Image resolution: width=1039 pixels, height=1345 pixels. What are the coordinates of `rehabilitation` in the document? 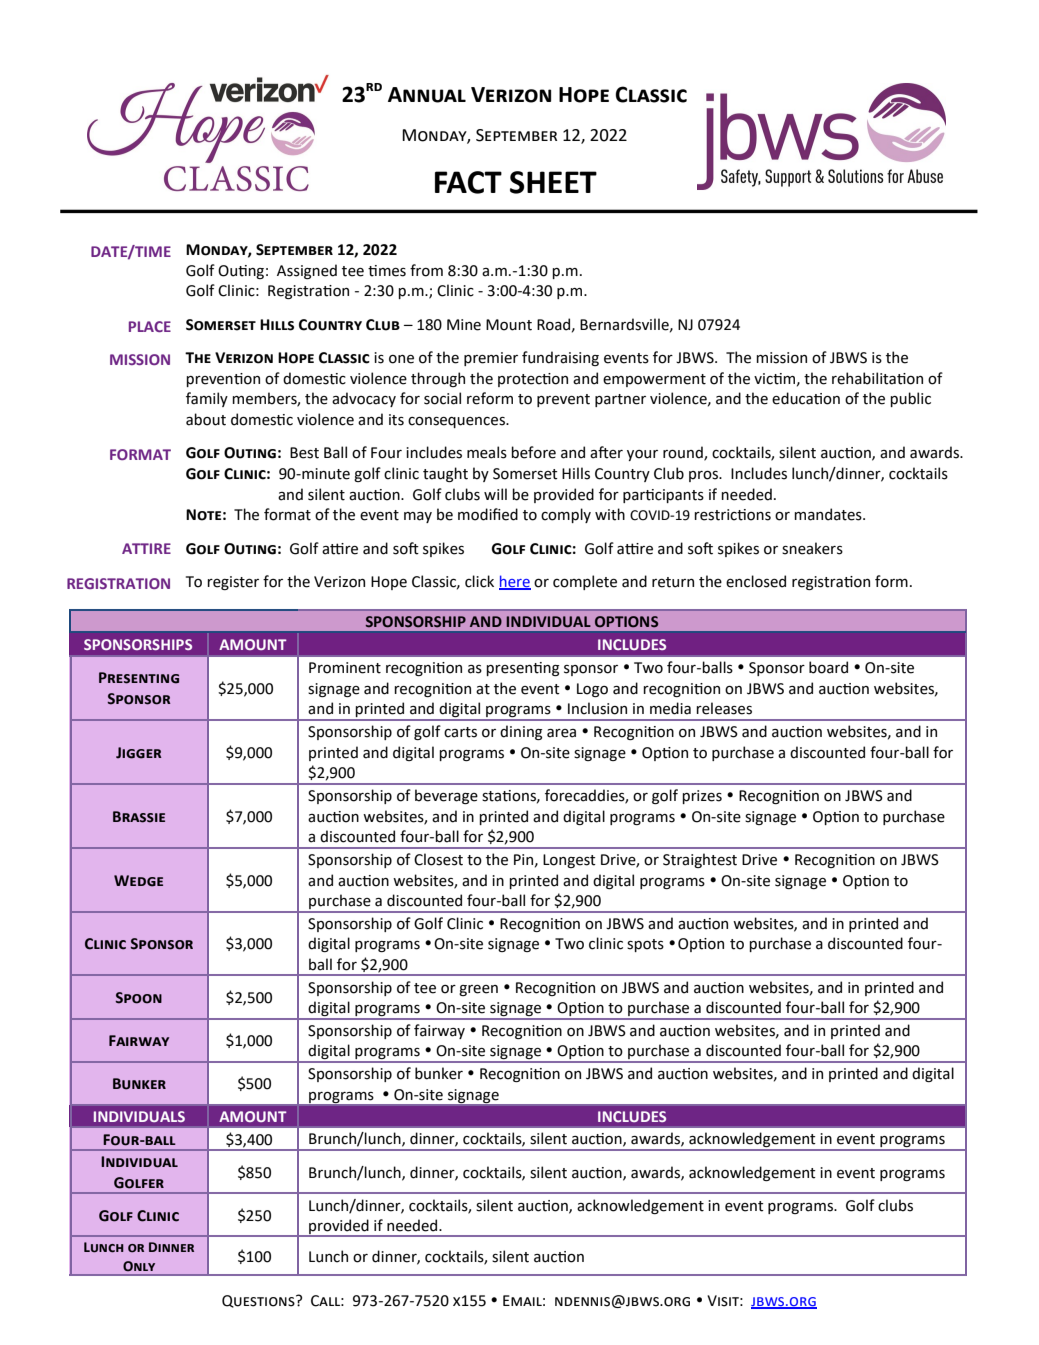 It's located at (877, 378).
